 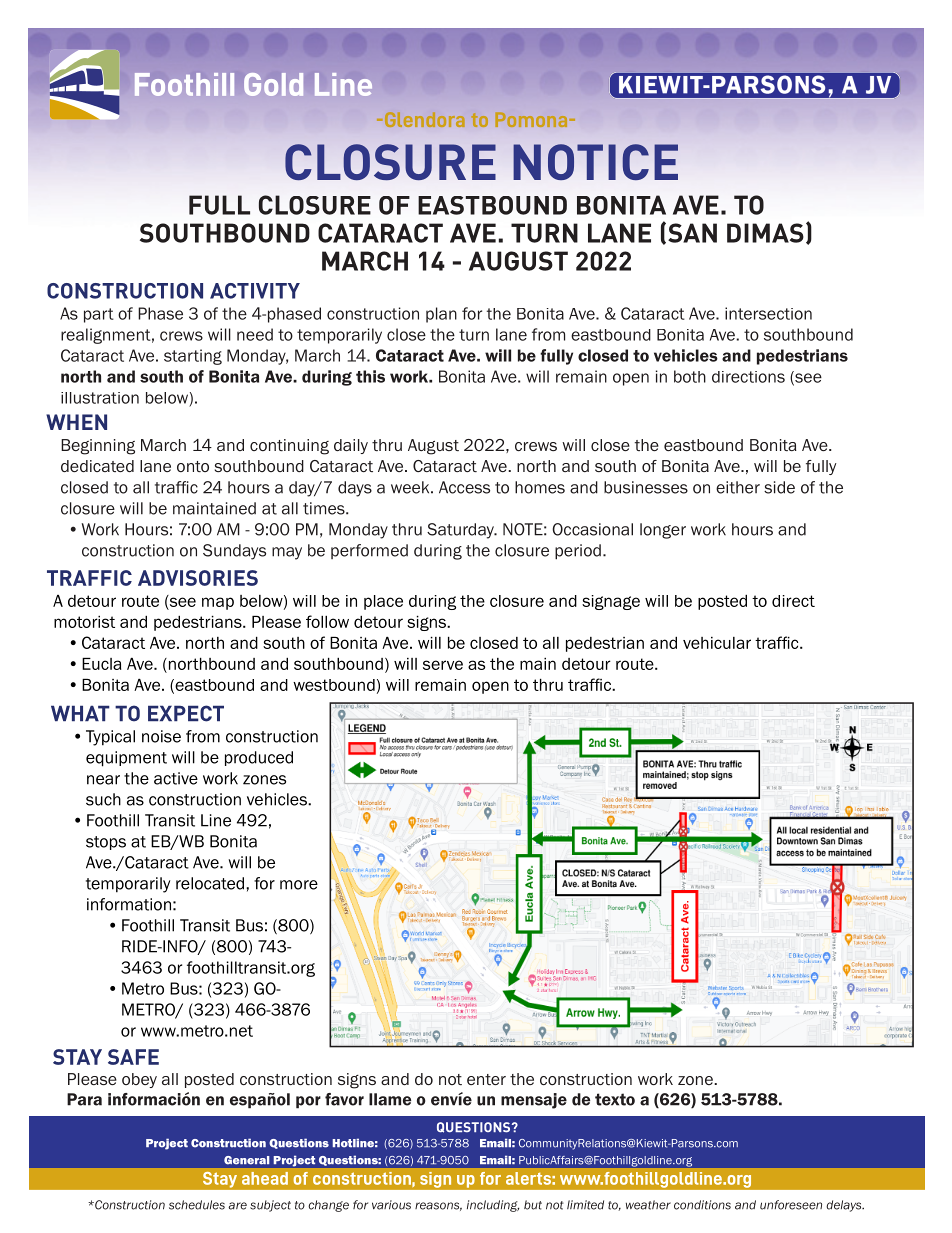 What do you see at coordinates (765, 233) in the screenshot?
I see `DIMAS` at bounding box center [765, 233].
